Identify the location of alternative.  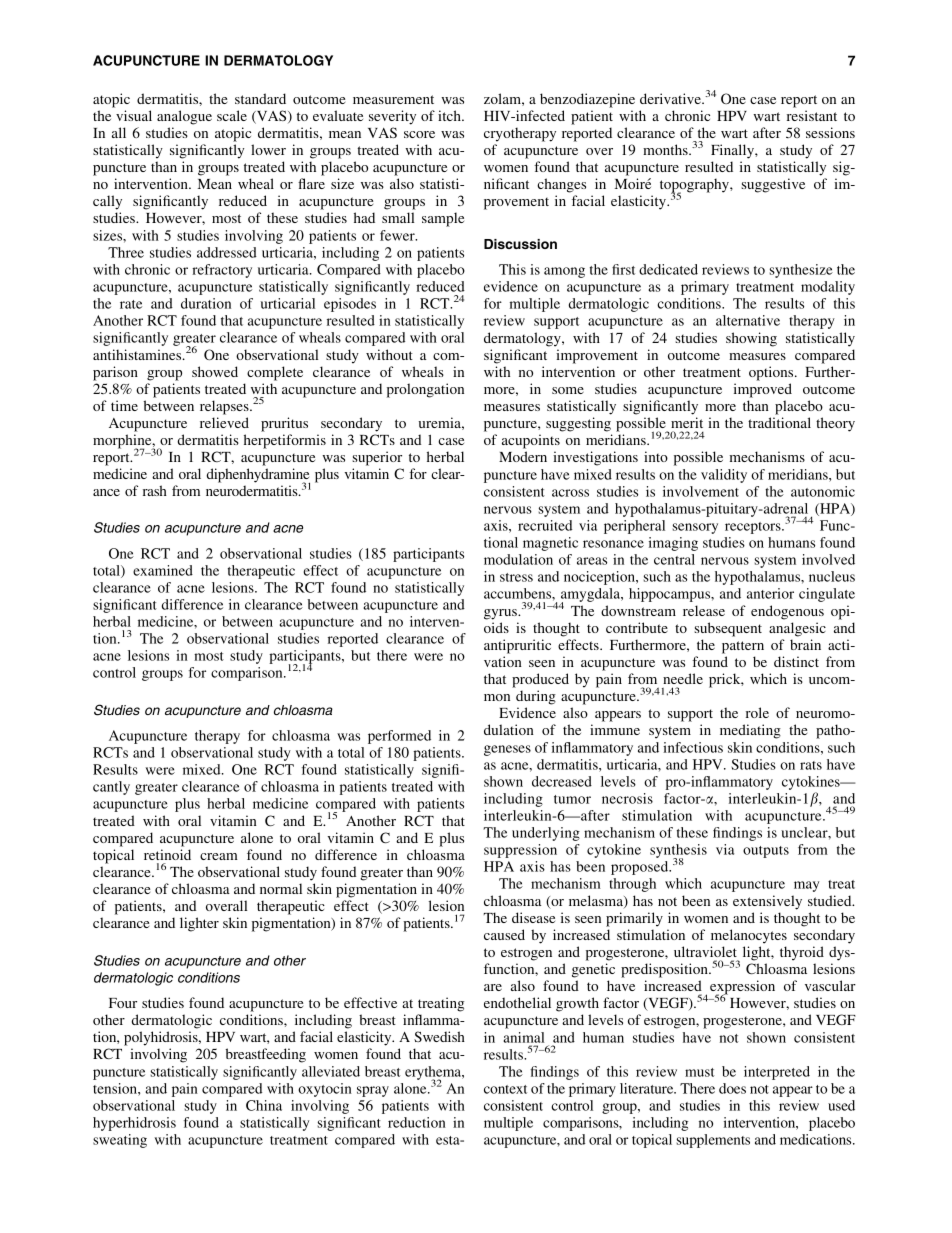
(748, 320).
